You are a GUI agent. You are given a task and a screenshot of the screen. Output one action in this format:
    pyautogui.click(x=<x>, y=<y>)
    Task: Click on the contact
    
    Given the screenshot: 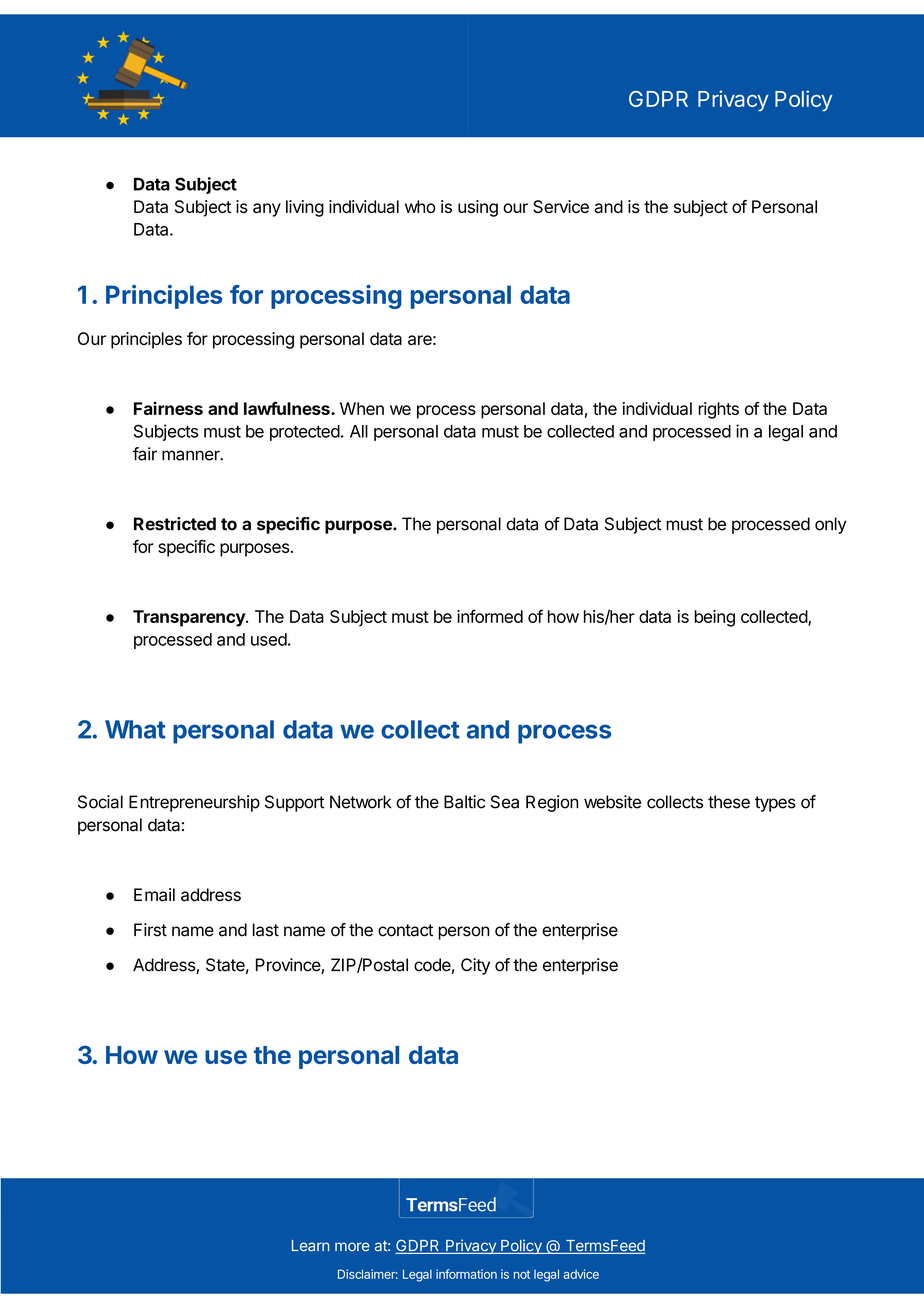 What is the action you would take?
    pyautogui.click(x=405, y=930)
